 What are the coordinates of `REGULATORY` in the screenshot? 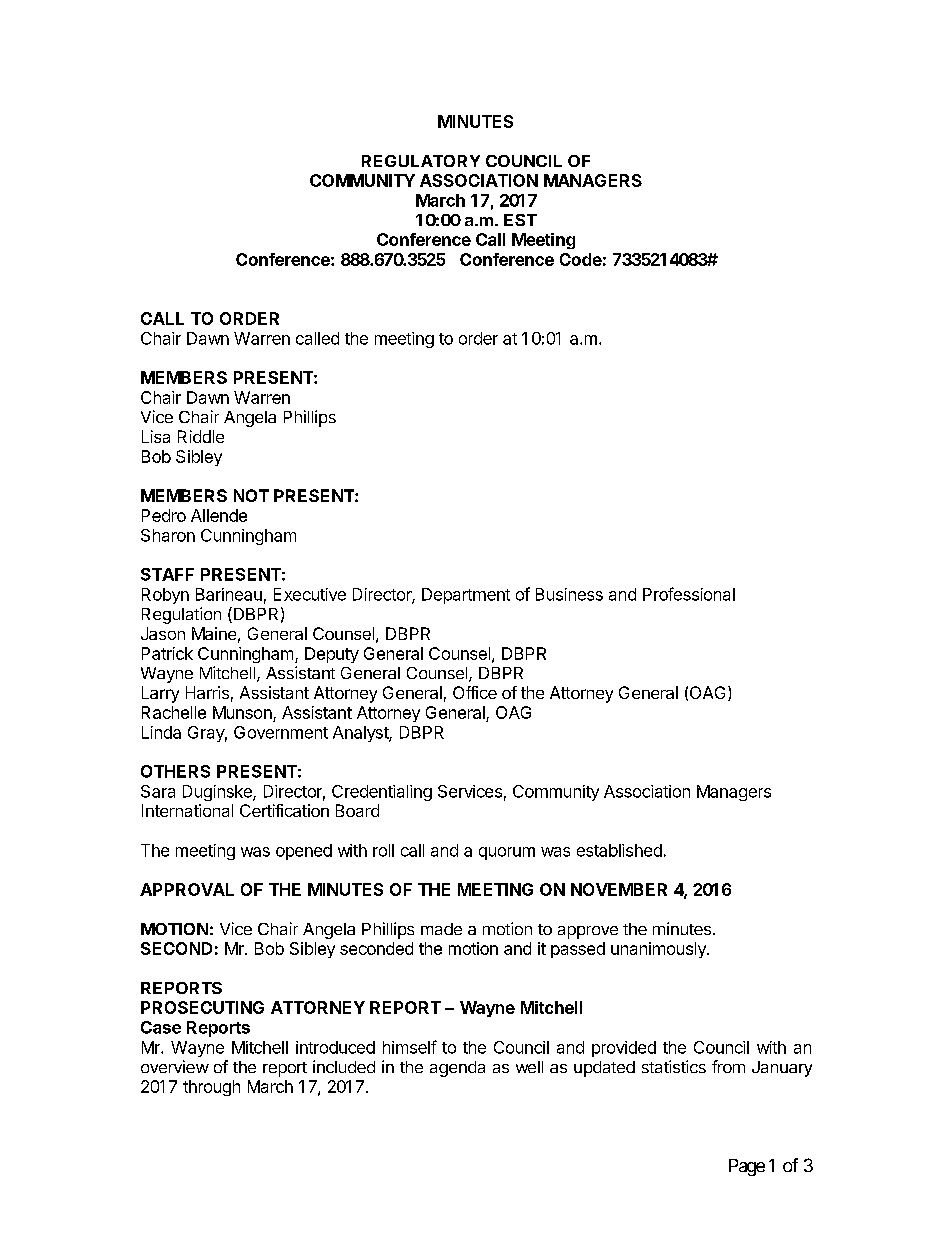 It's located at (421, 161).
